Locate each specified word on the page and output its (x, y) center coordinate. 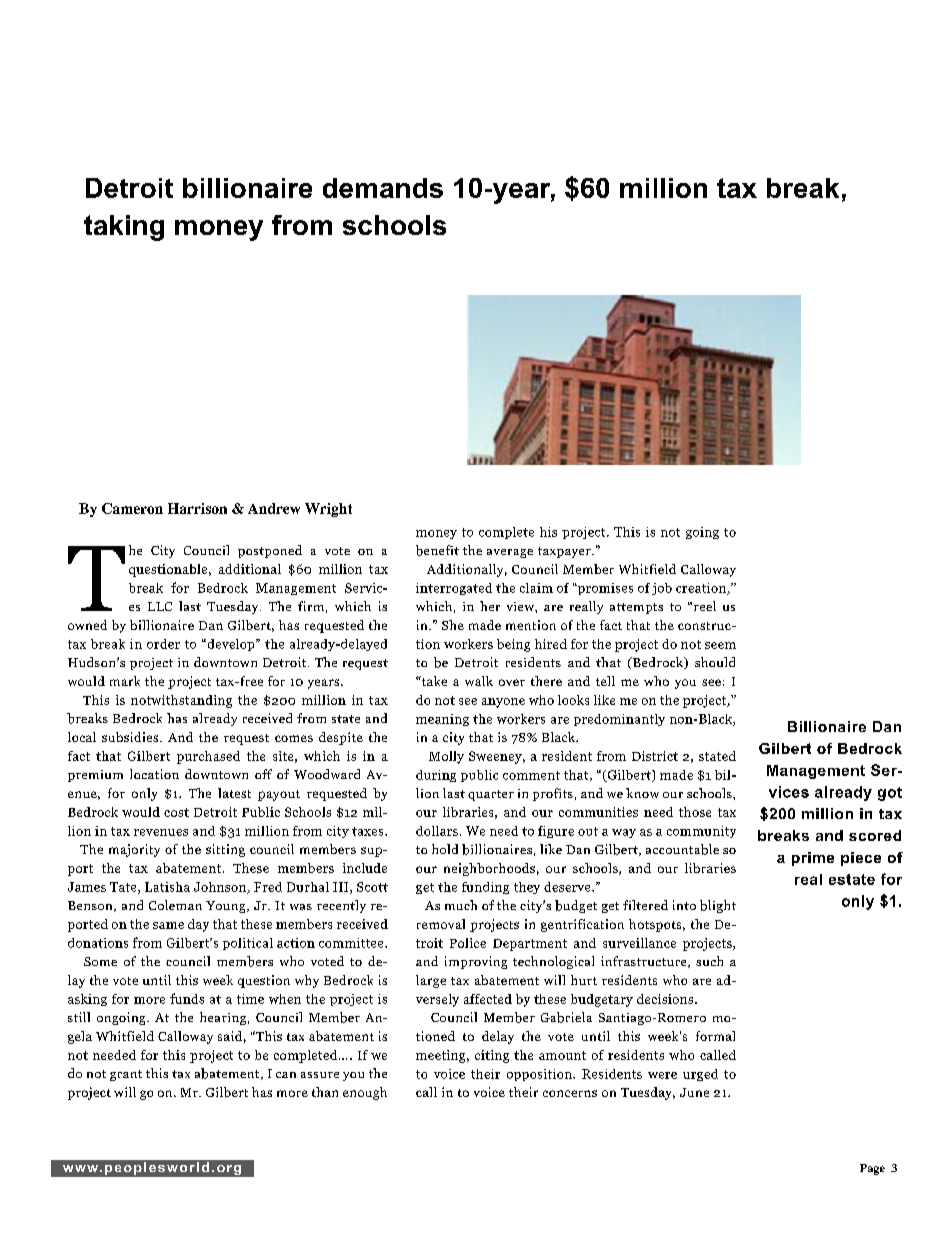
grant (126, 1075)
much (461, 905)
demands (383, 188)
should (715, 662)
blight (718, 906)
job (662, 589)
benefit (437, 550)
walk (479, 681)
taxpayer (565, 552)
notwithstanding (181, 701)
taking (124, 228)
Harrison (197, 508)
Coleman (175, 905)
